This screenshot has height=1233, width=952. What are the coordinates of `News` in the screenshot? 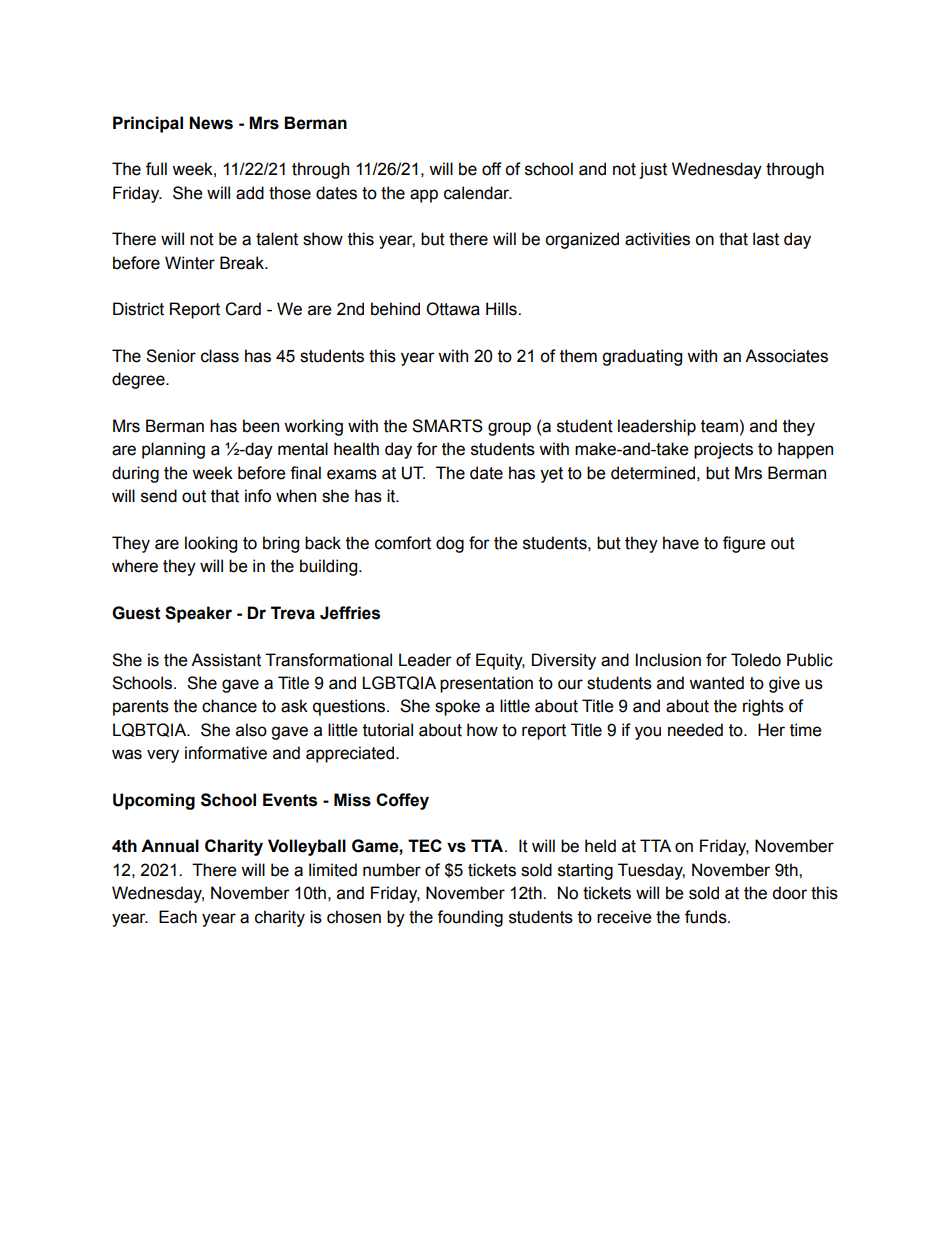 It's located at (211, 123).
